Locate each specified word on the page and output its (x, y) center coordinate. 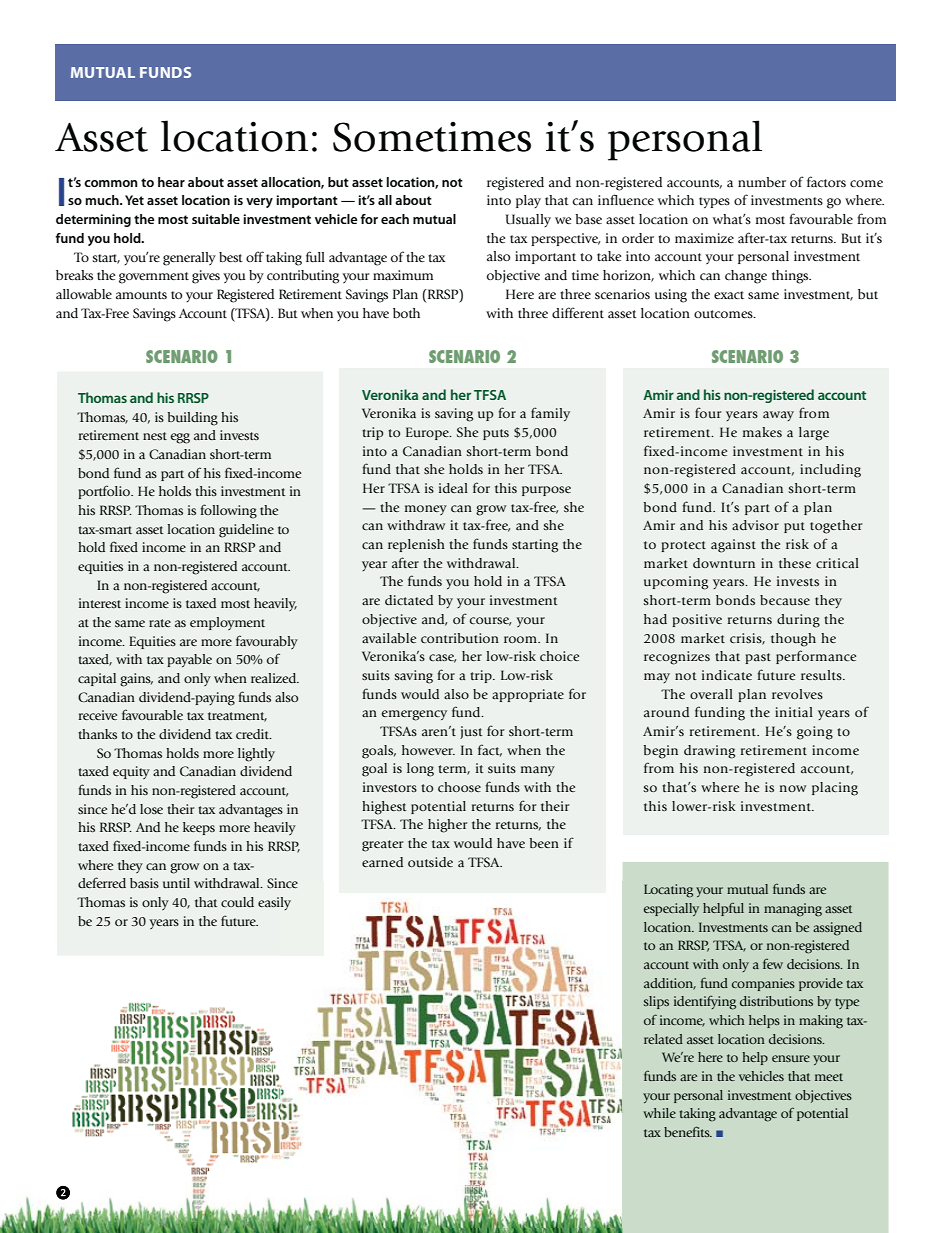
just (471, 732)
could (237, 902)
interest (100, 603)
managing (793, 910)
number (762, 182)
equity (131, 772)
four (708, 412)
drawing (709, 752)
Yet (134, 200)
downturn (724, 563)
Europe (428, 433)
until (176, 883)
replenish (416, 545)
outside (430, 862)
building (192, 419)
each (395, 219)
